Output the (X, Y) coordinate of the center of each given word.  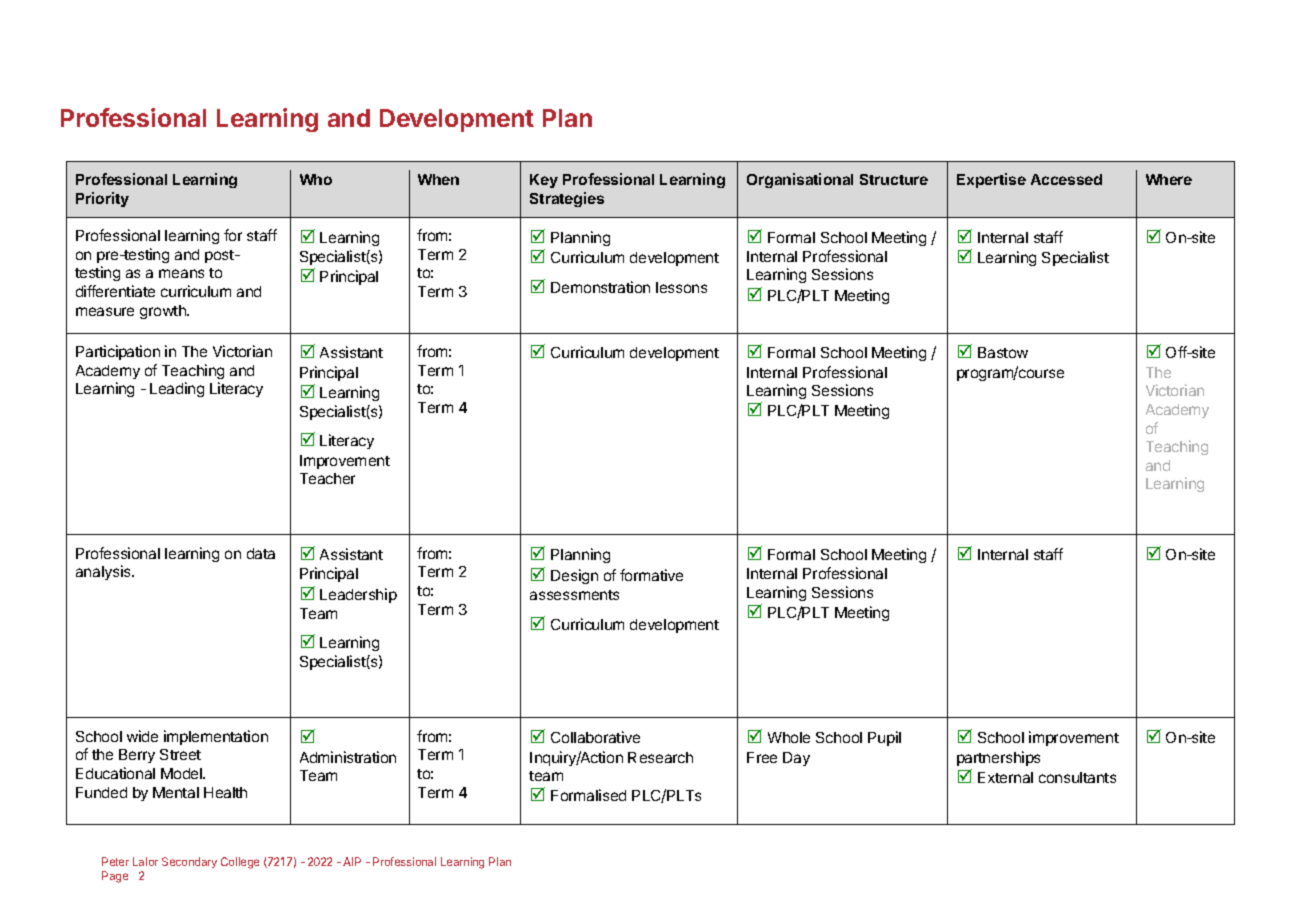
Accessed (1066, 179)
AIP (352, 861)
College (240, 863)
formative (651, 575)
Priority (102, 199)
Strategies (567, 199)
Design (574, 576)
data (261, 553)
